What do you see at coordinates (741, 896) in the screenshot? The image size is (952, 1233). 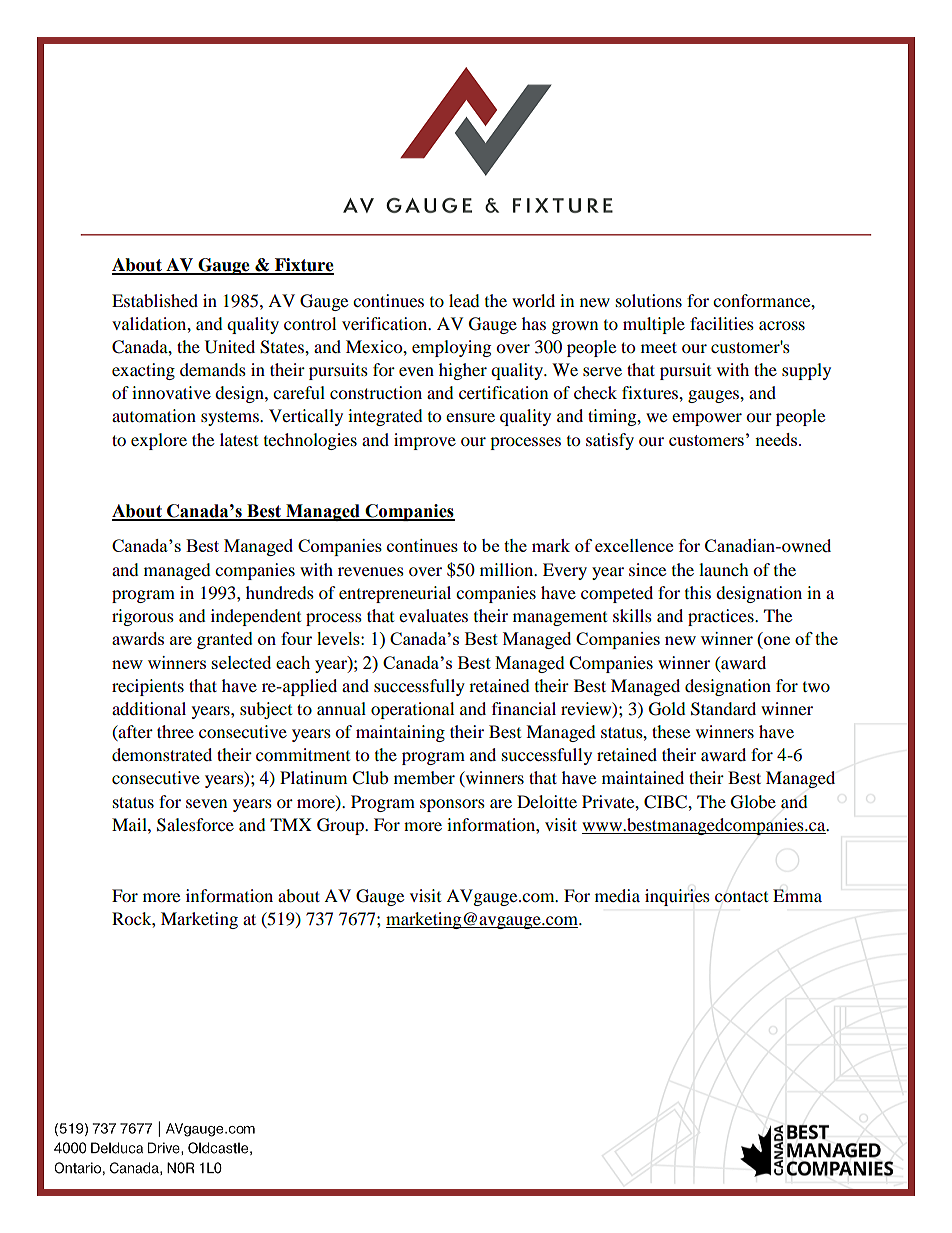 I see `contact` at bounding box center [741, 896].
